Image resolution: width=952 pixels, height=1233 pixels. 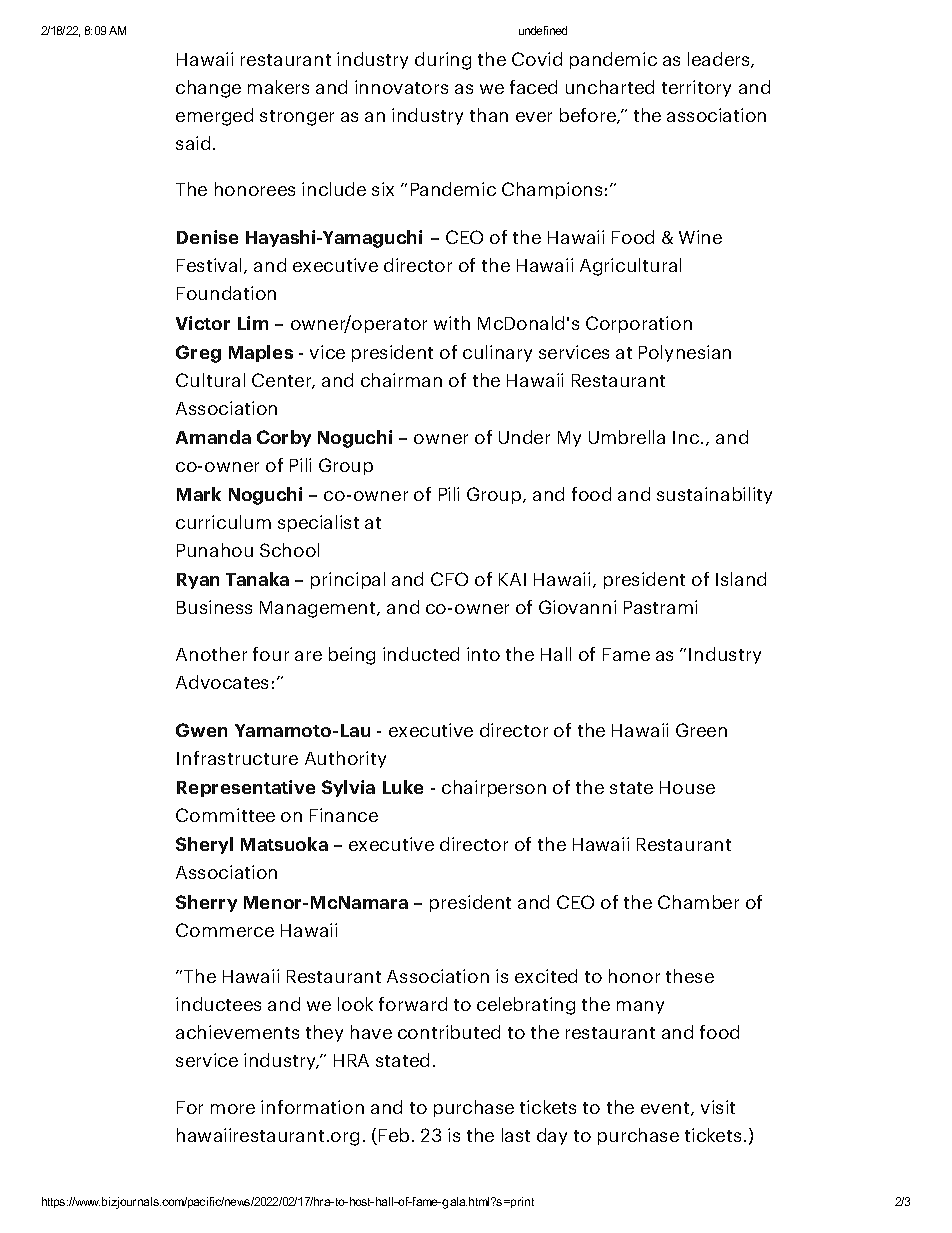 I want to click on CFO, so click(x=449, y=579).
